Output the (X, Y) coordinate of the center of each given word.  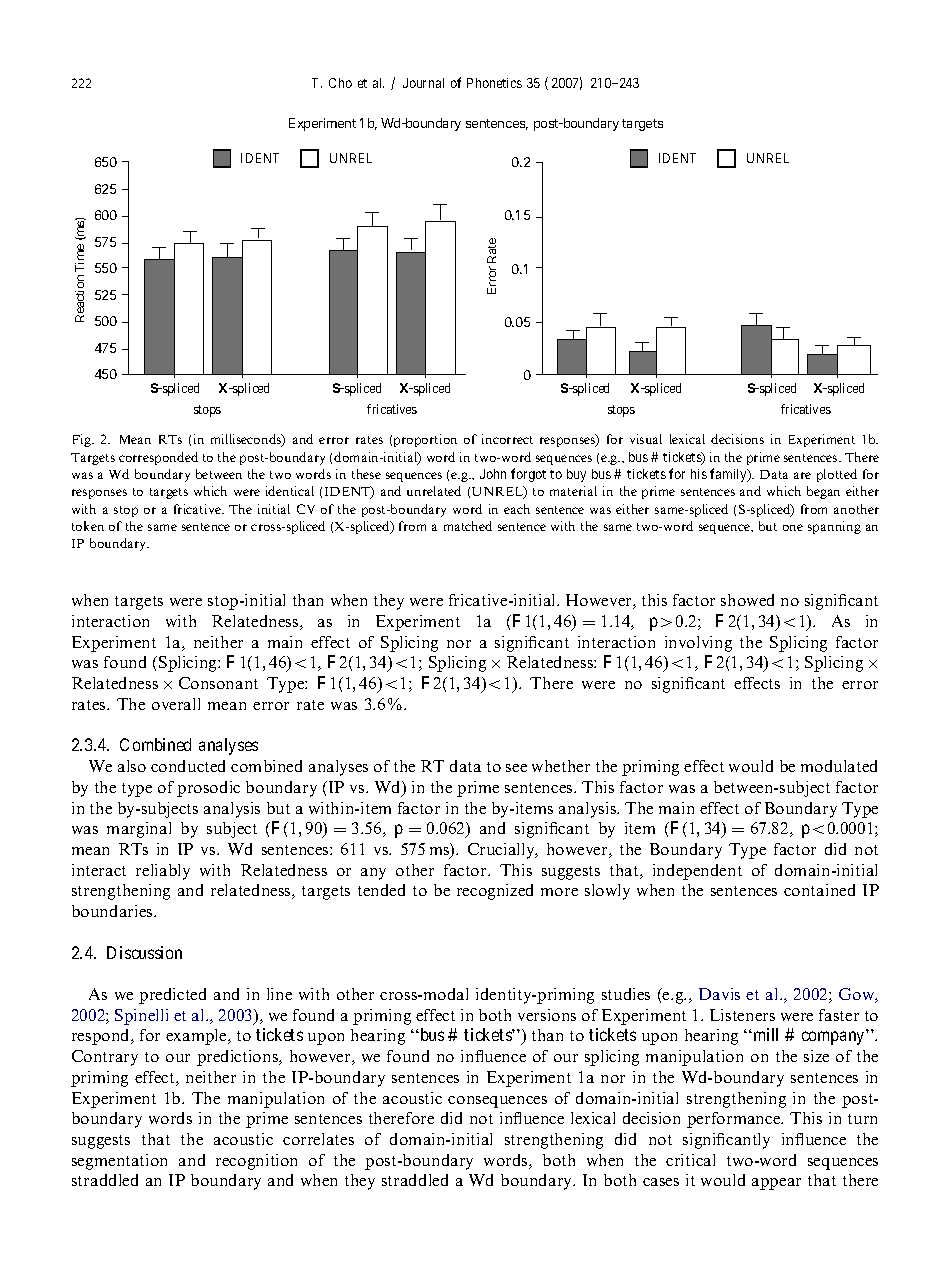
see (516, 768)
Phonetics (494, 83)
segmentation (119, 1162)
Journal (423, 83)
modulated (839, 766)
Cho (340, 83)
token (88, 526)
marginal (139, 830)
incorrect (507, 439)
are (802, 475)
